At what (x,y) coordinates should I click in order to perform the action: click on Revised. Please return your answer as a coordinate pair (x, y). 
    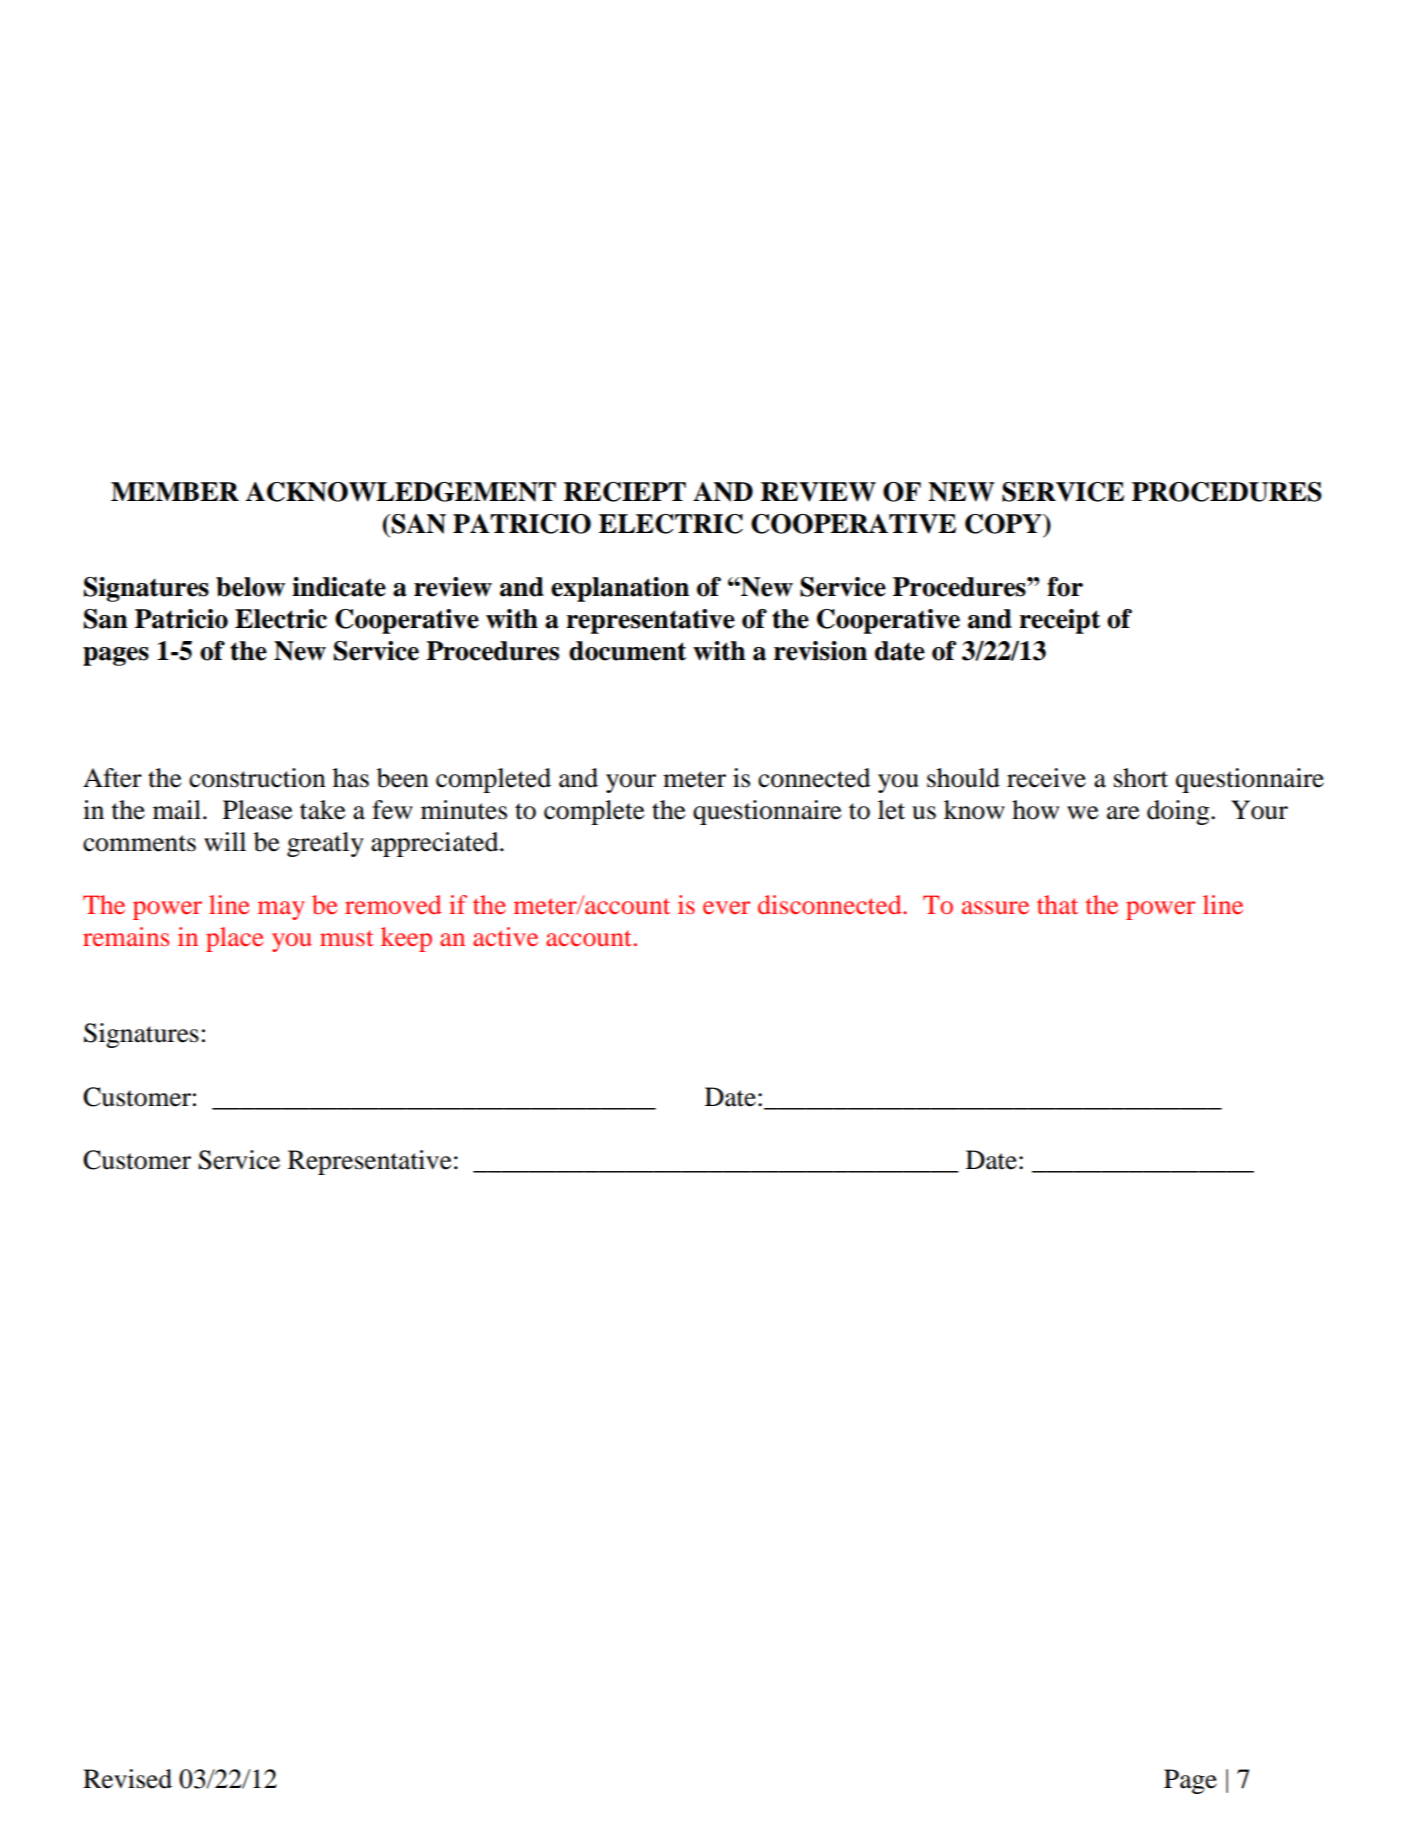
    Looking at the image, I should click on (127, 1779).
